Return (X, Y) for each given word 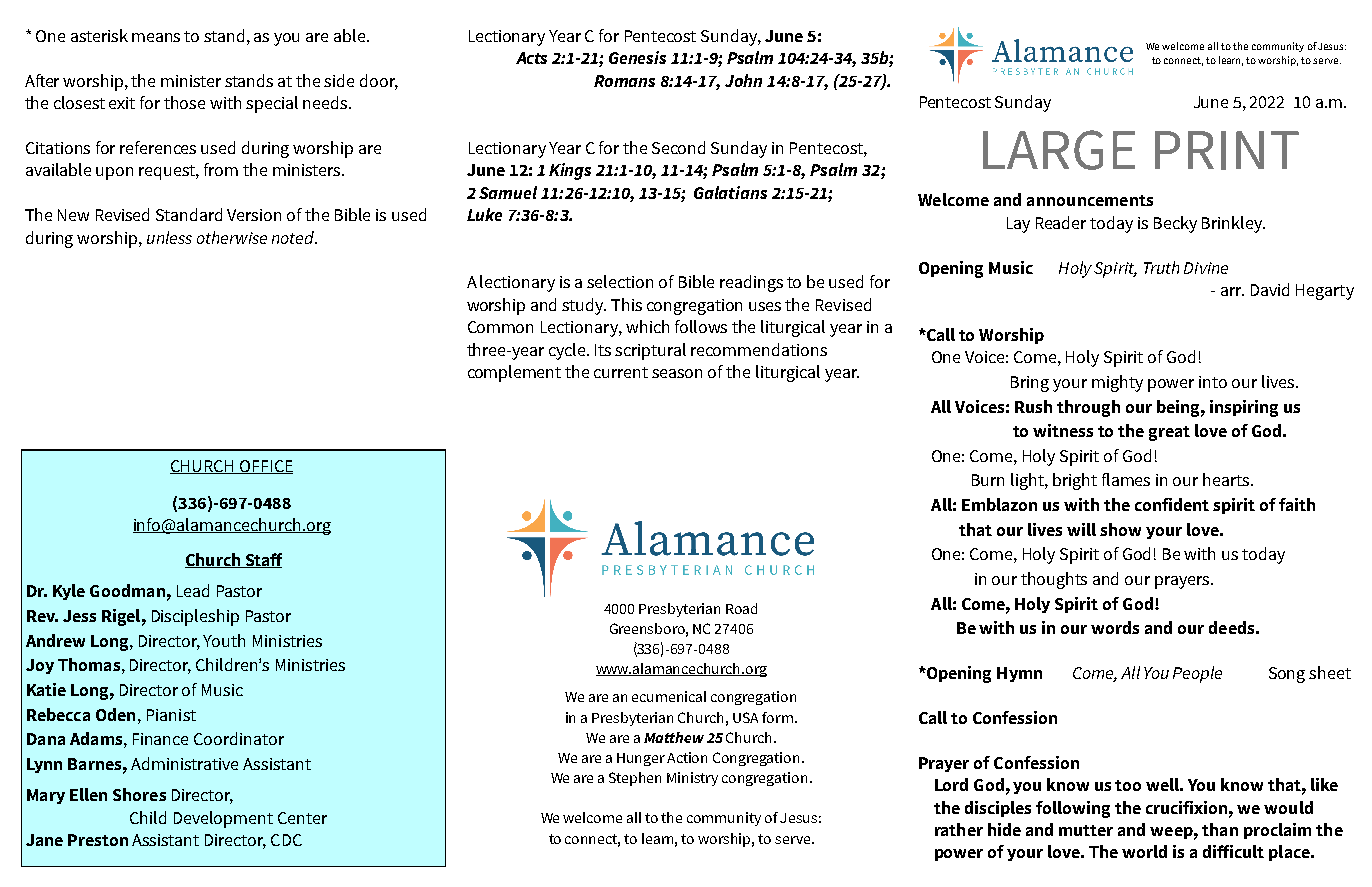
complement (514, 373)
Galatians (730, 192)
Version (254, 215)
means (156, 37)
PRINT (1227, 150)
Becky (1175, 224)
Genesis (637, 57)
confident (1172, 504)
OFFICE (265, 467)
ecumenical (669, 696)
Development (223, 819)
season (677, 373)
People (1197, 674)
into (1213, 382)
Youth (224, 640)
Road (741, 608)
